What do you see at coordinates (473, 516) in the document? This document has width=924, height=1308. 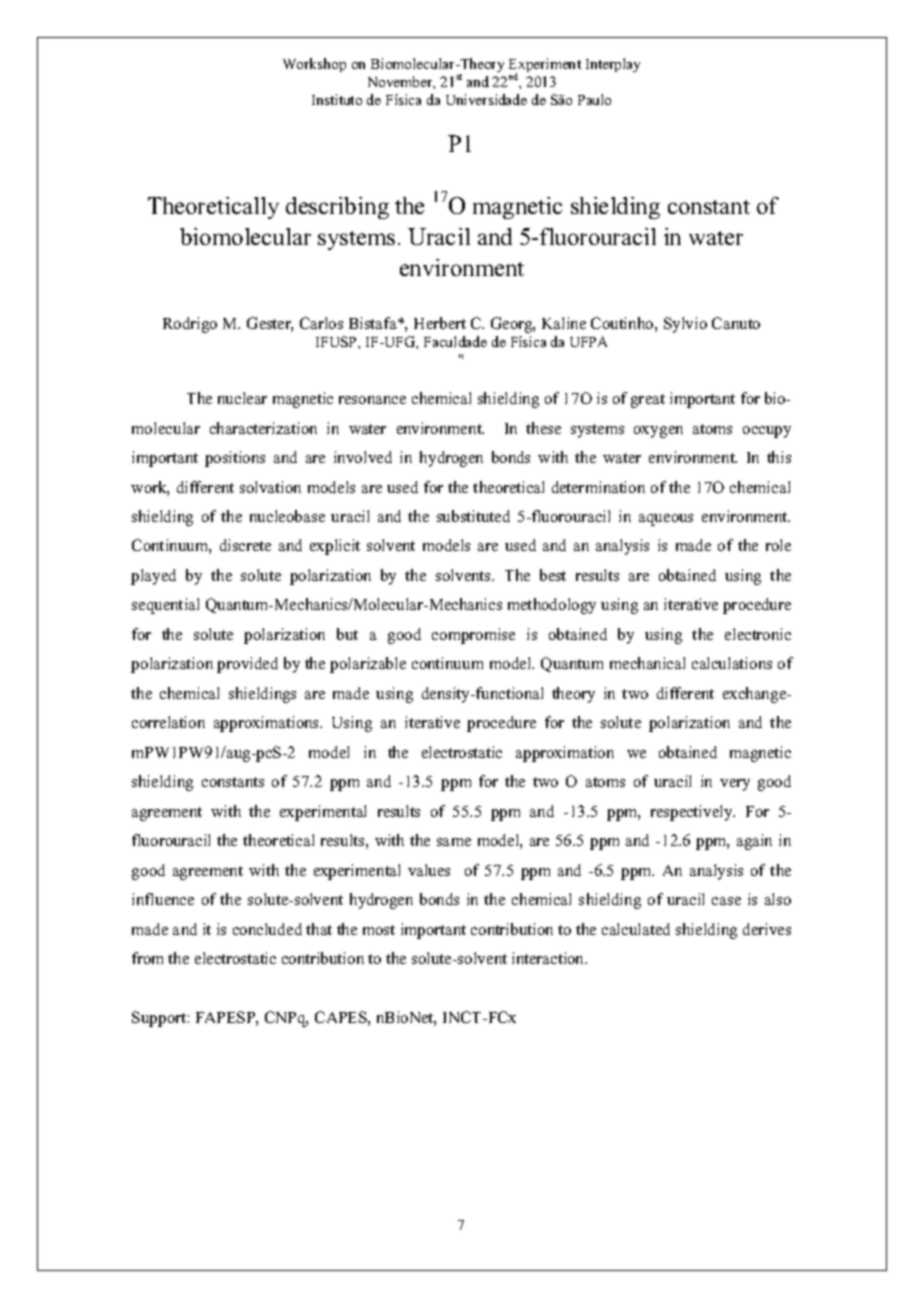 I see `substituted` at bounding box center [473, 516].
